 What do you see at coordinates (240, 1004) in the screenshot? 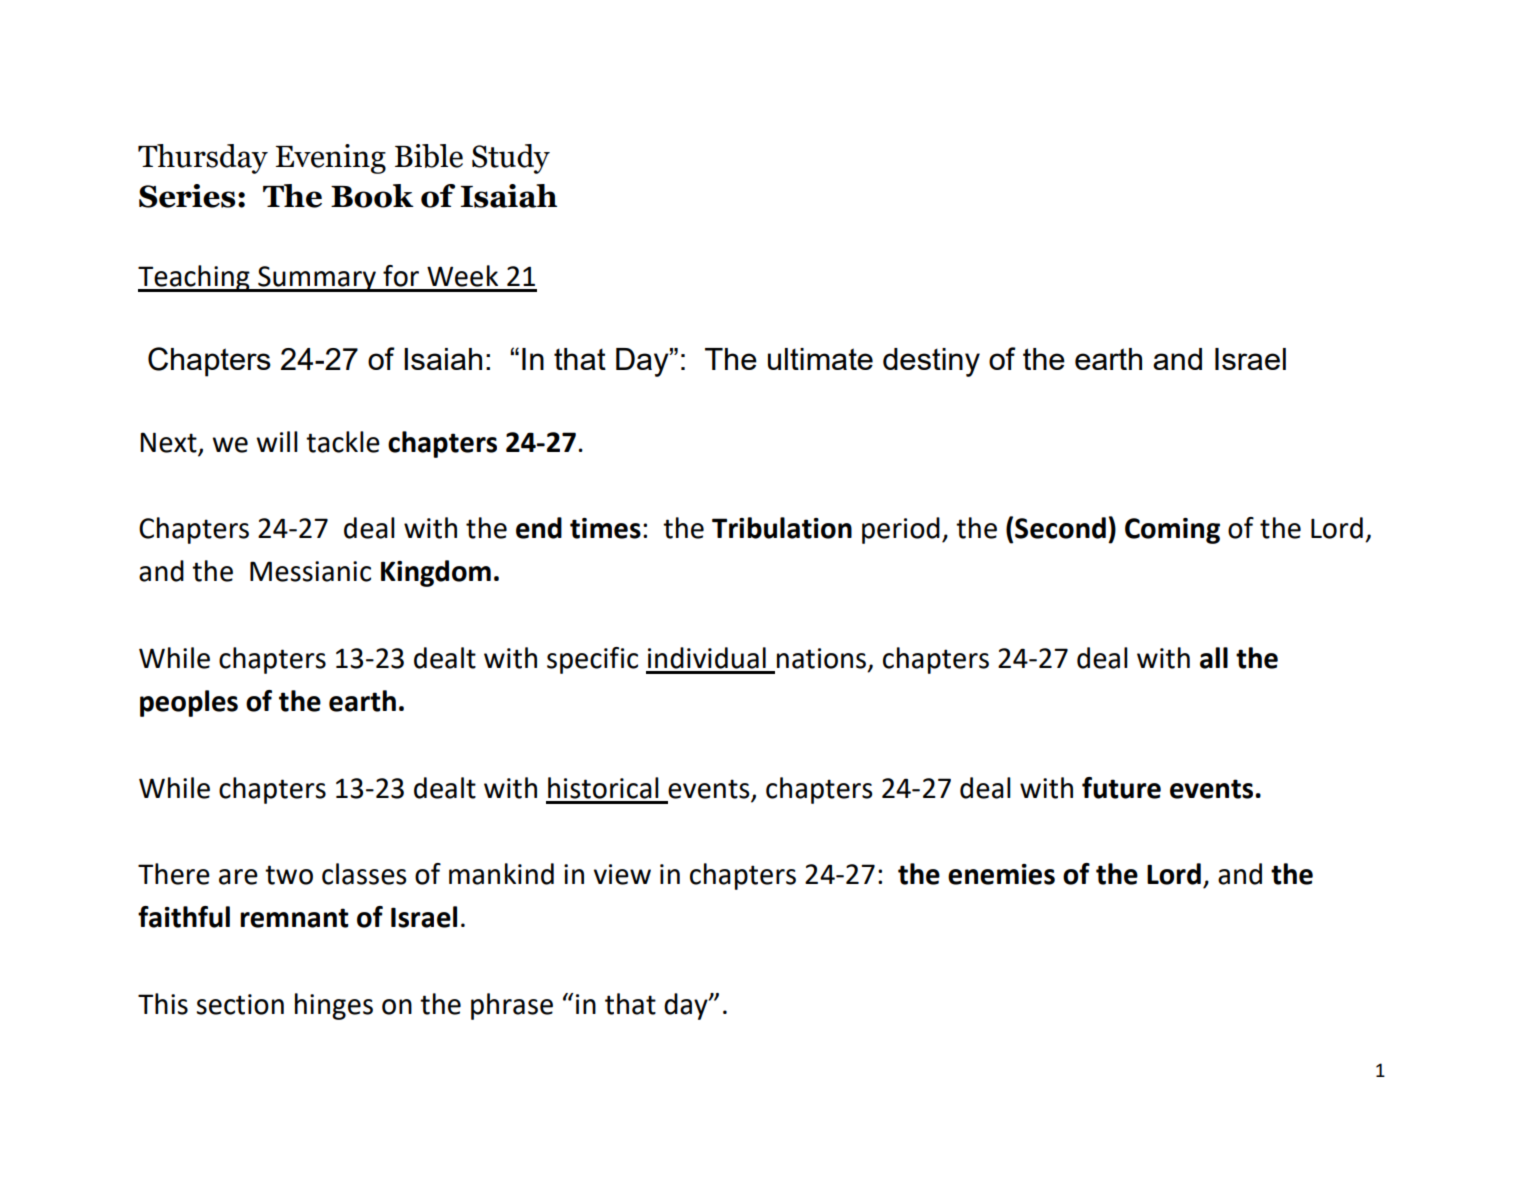
I see `section` at bounding box center [240, 1004].
